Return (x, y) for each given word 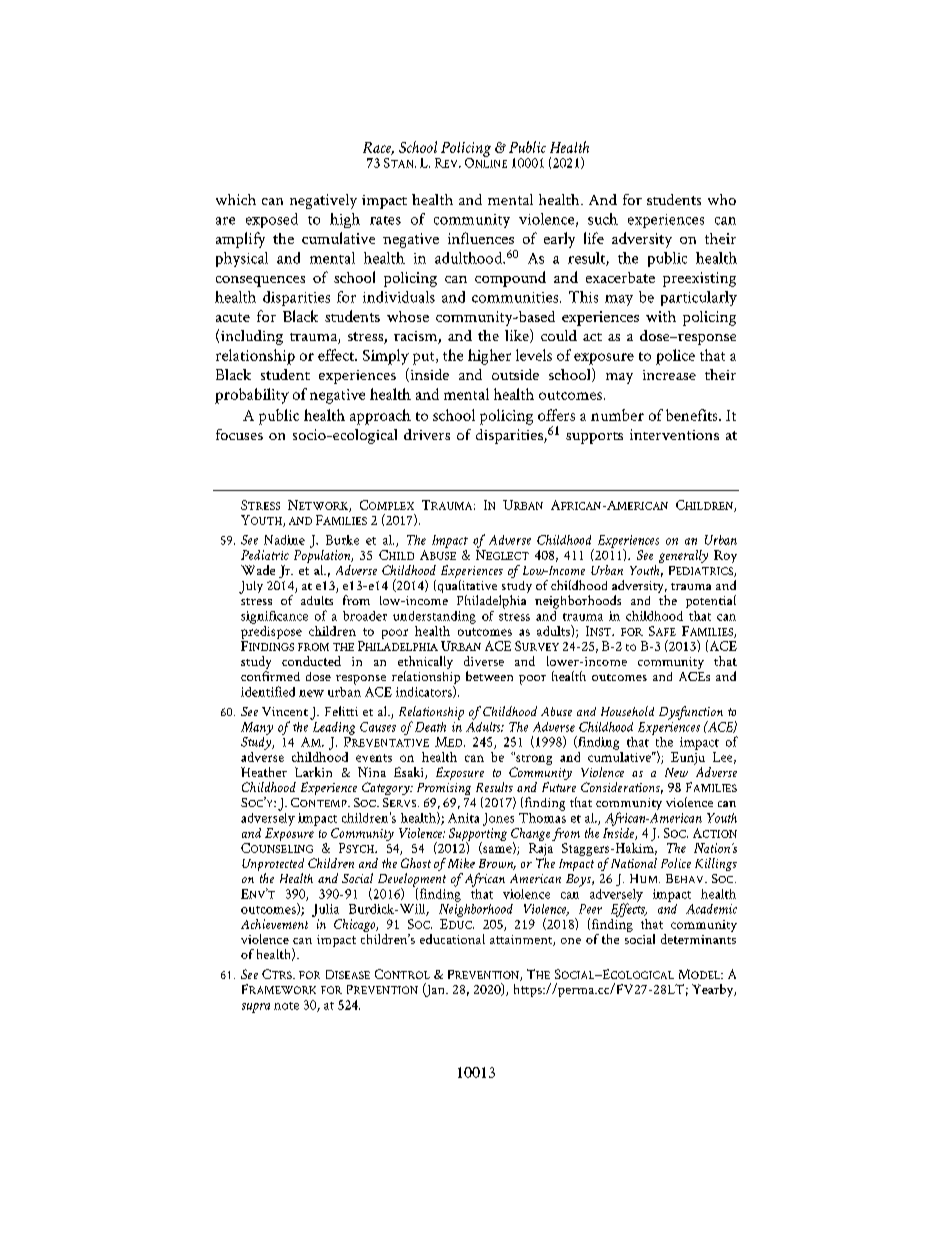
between (489, 676)
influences (481, 238)
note (286, 1006)
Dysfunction (691, 714)
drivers (427, 434)
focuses (239, 434)
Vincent (285, 711)
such (603, 219)
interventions (674, 434)
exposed (272, 220)
